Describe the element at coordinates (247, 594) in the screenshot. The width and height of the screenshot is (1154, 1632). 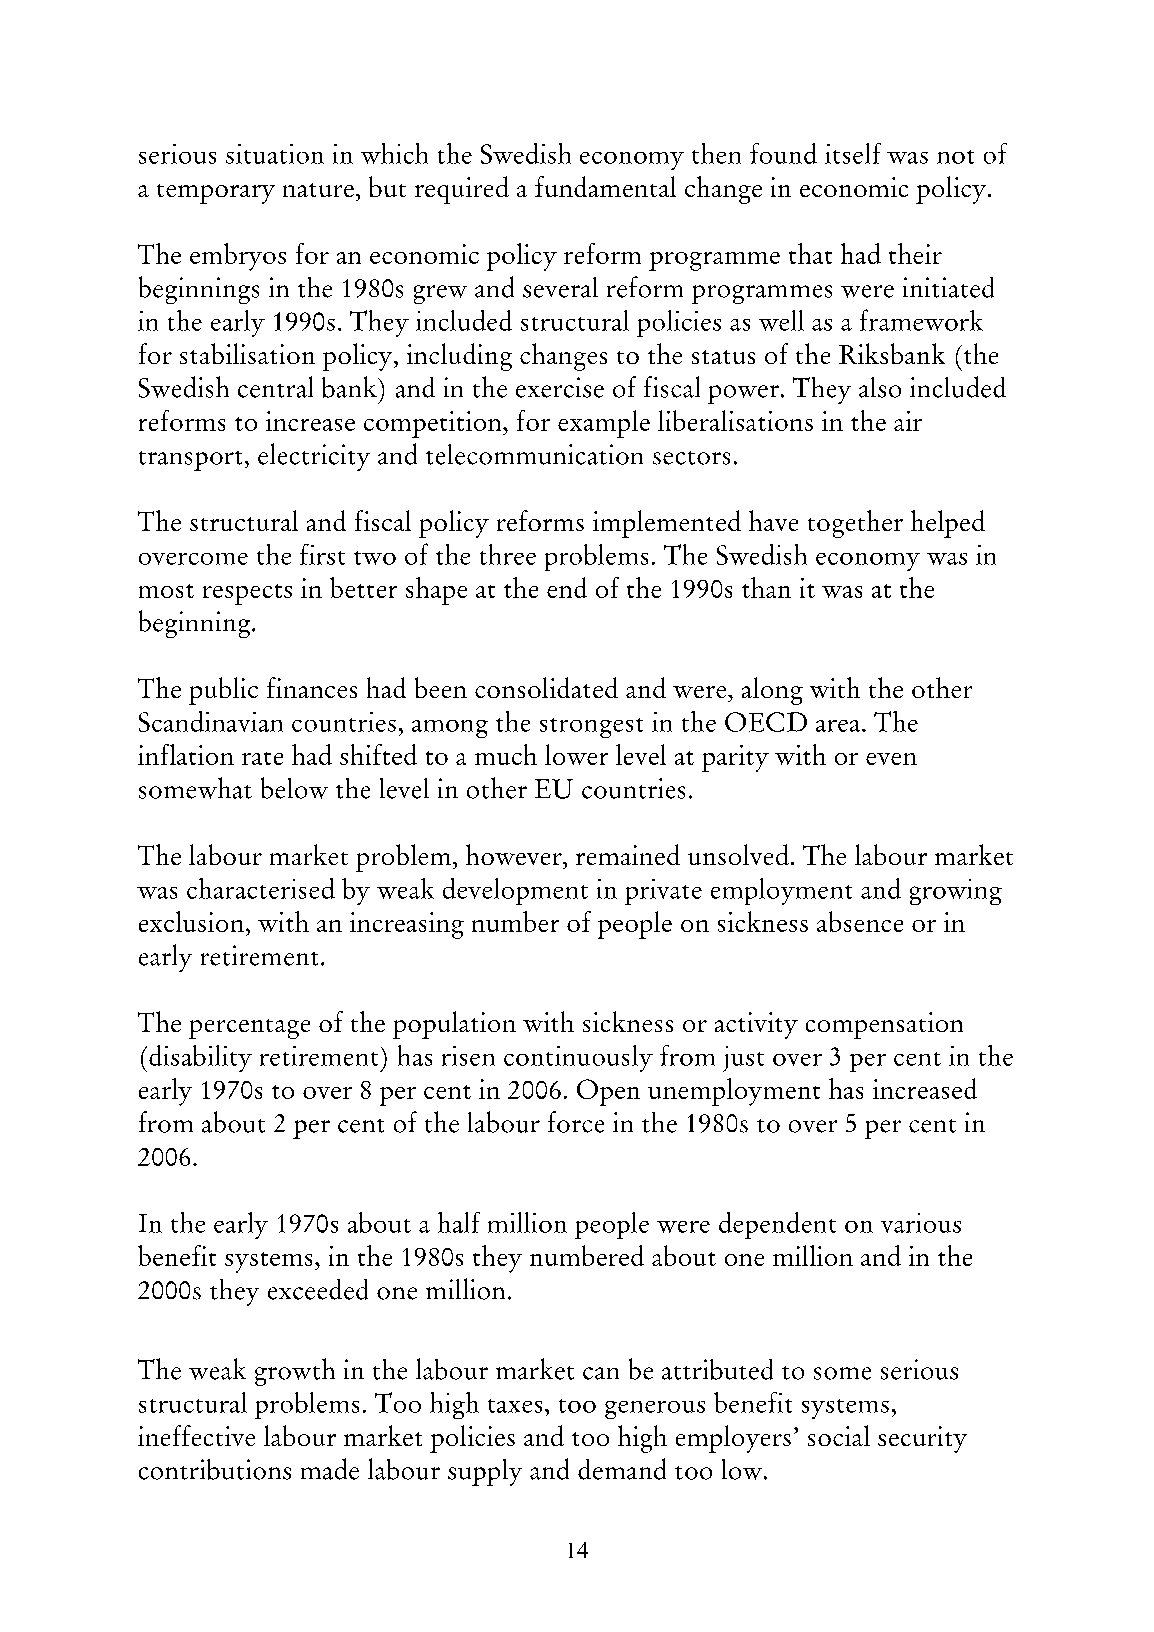
I see `respects` at that location.
